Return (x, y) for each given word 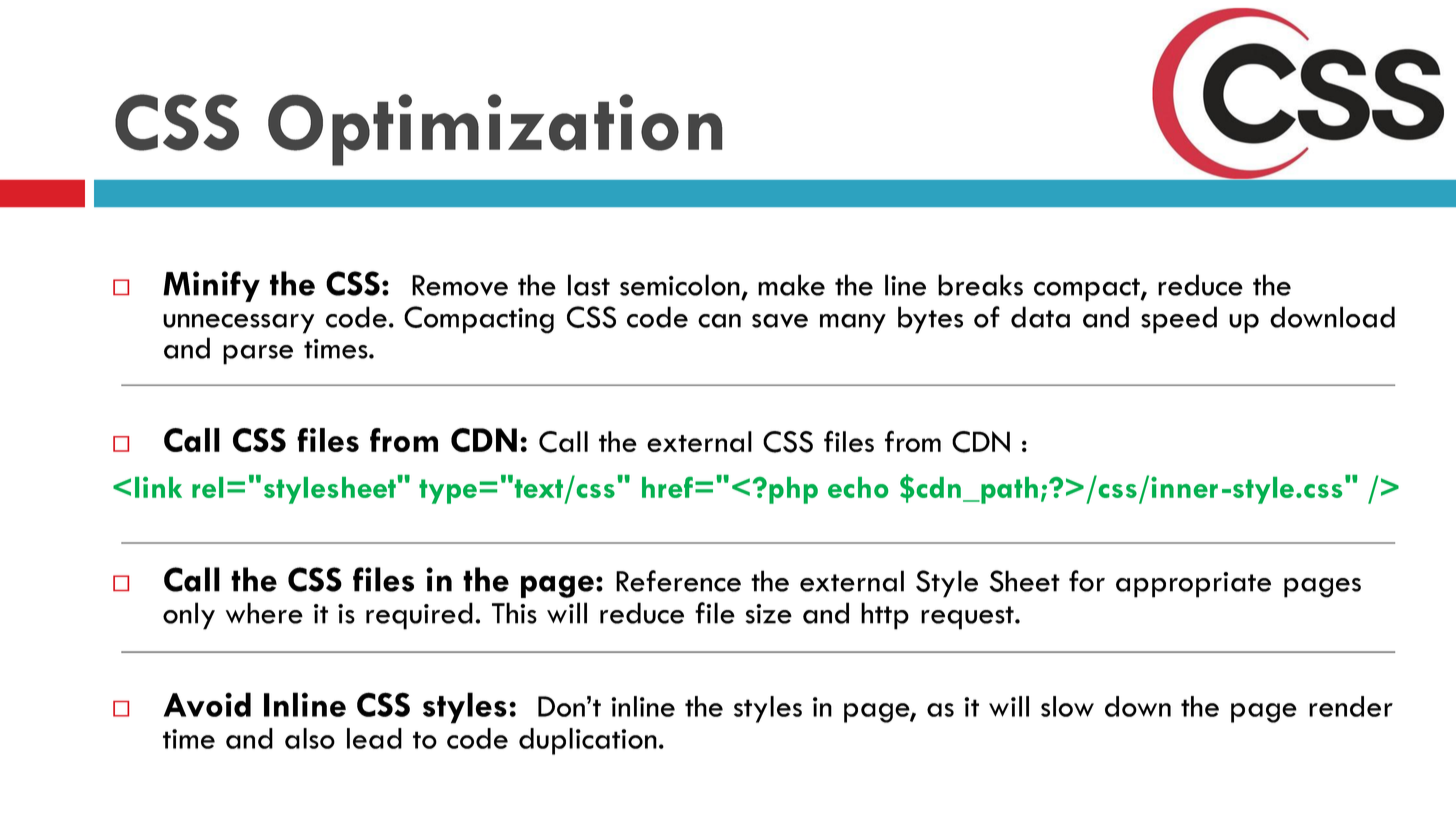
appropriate (1193, 585)
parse (258, 355)
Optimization (495, 130)
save (780, 321)
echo (858, 487)
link (158, 487)
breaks (980, 285)
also (310, 738)
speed (1179, 320)
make (791, 285)
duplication (588, 741)
